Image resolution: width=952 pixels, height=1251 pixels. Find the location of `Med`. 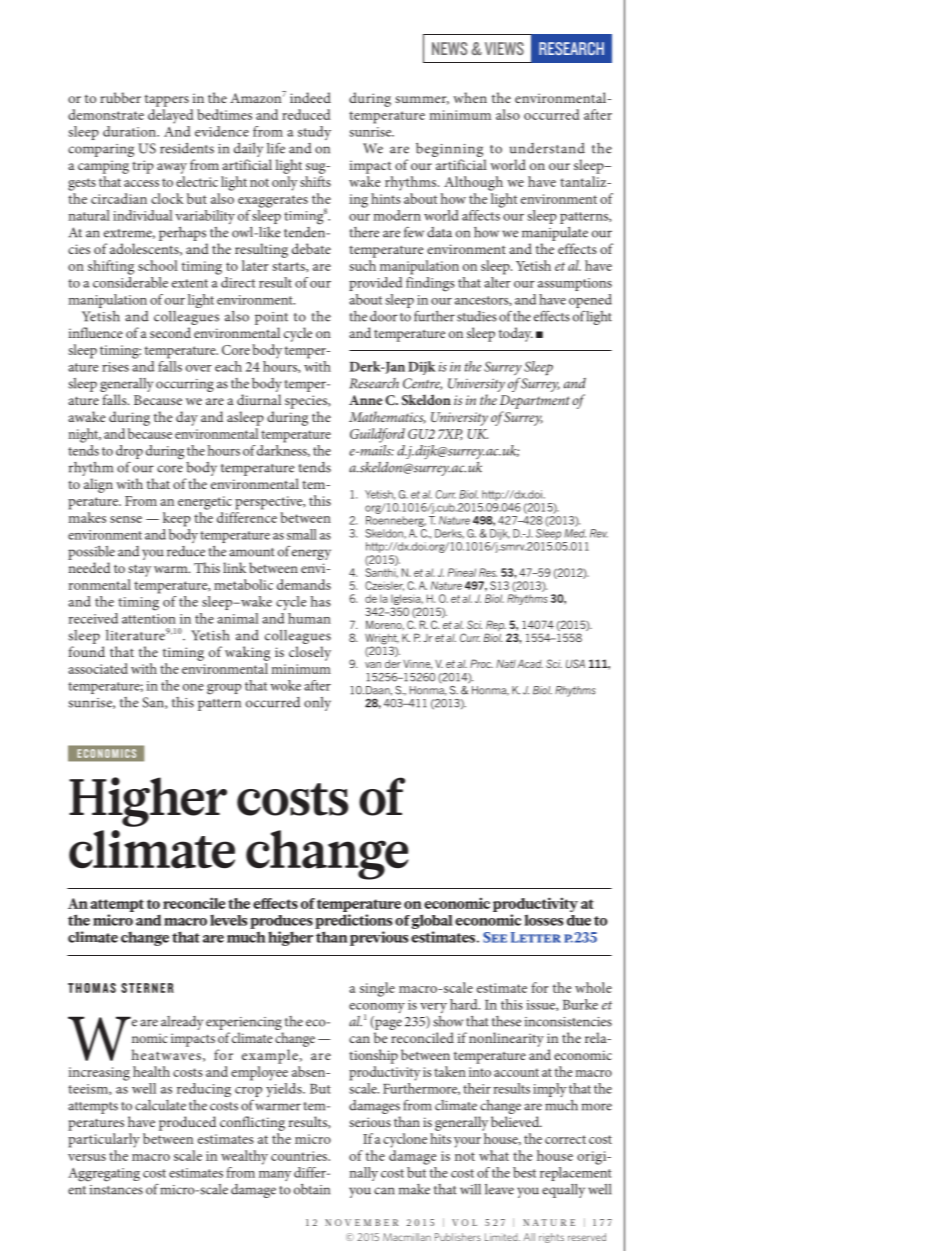

Med is located at coordinates (575, 533).
